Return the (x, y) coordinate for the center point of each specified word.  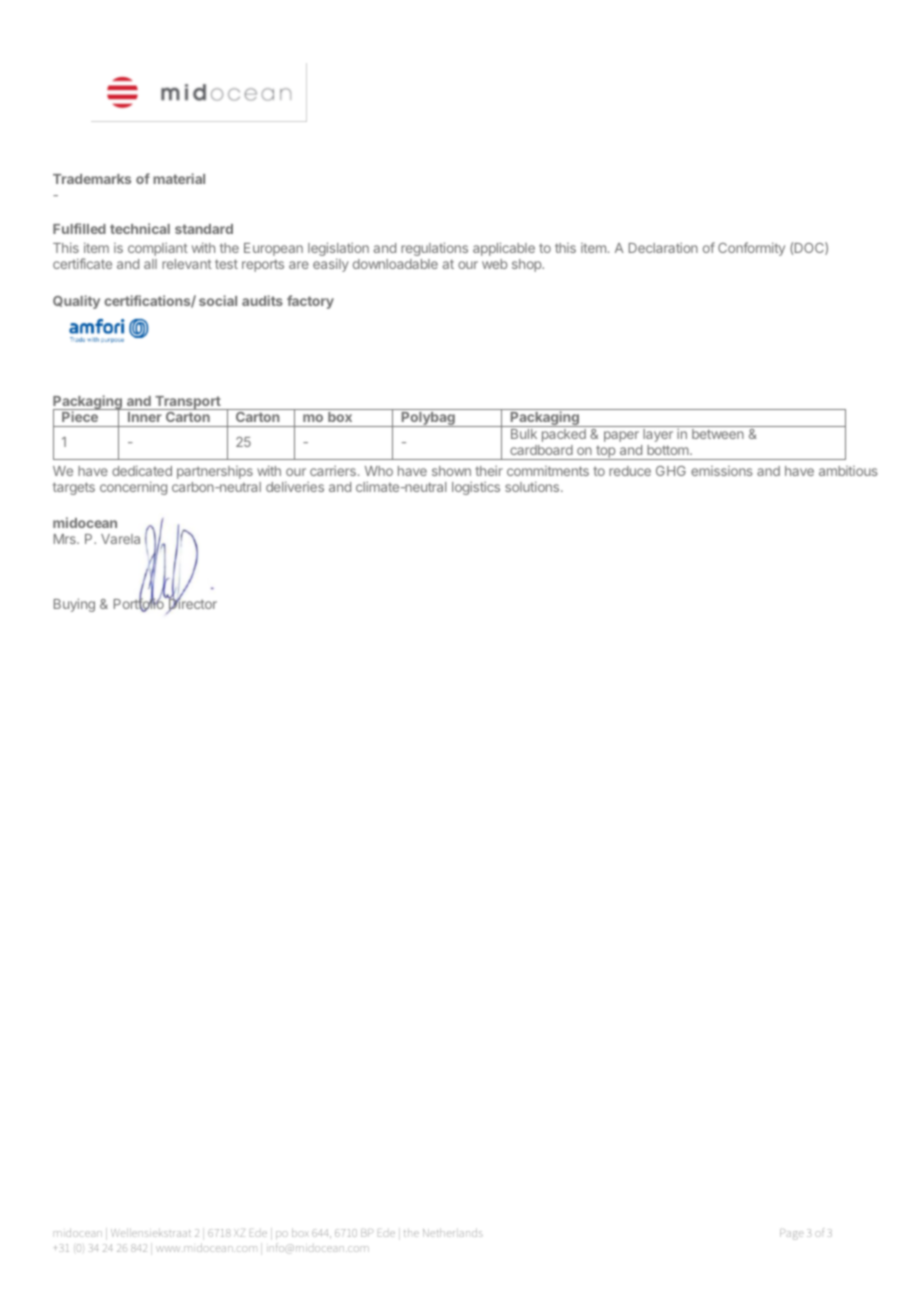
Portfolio (140, 604)
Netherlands (453, 1232)
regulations (434, 249)
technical (140, 228)
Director (191, 604)
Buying (74, 605)
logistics (476, 488)
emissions (722, 471)
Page (792, 1234)
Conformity (751, 249)
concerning (133, 488)
